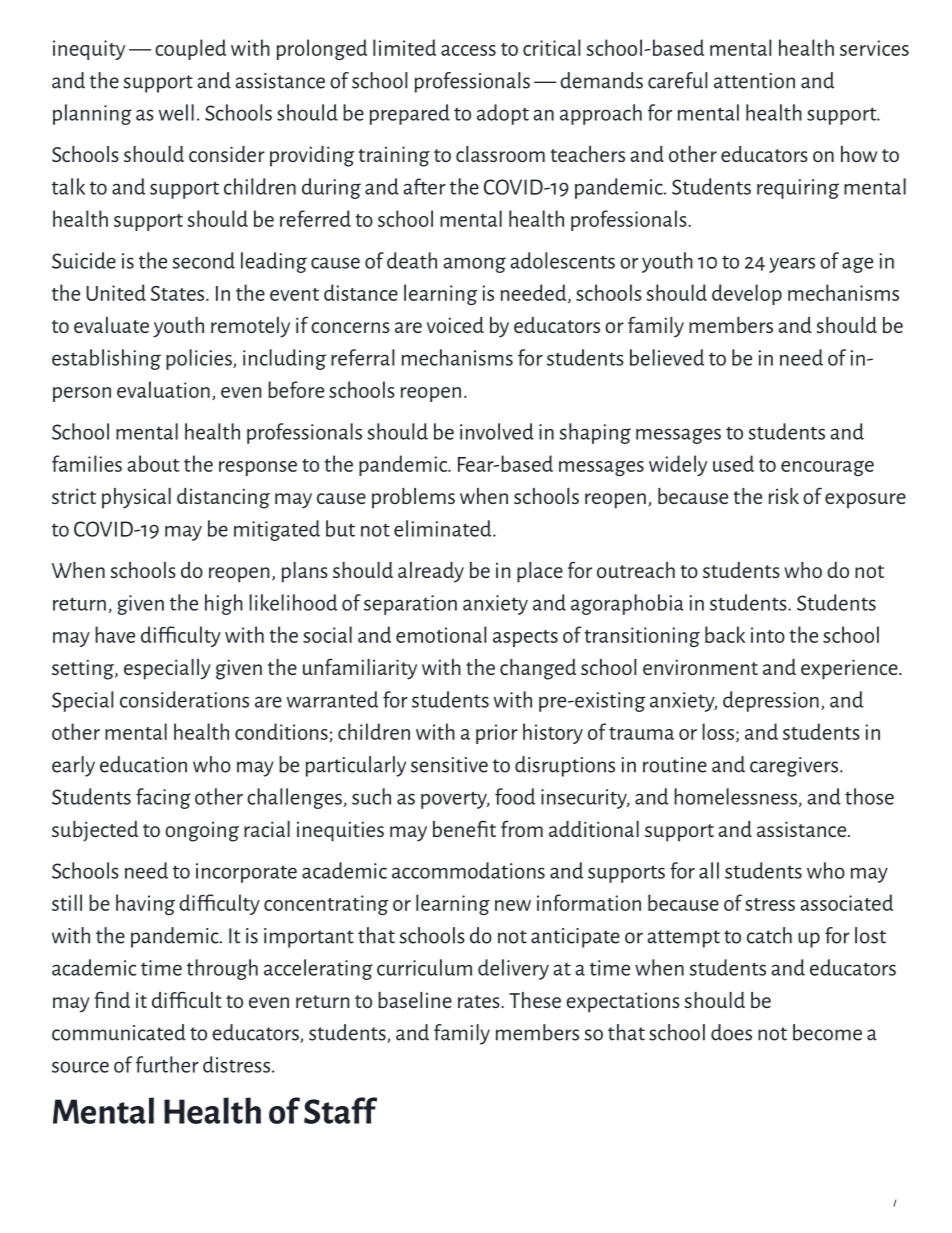 Image resolution: width=952 pixels, height=1233 pixels. Describe the element at coordinates (480, 1001) in the document. I see `rates` at that location.
